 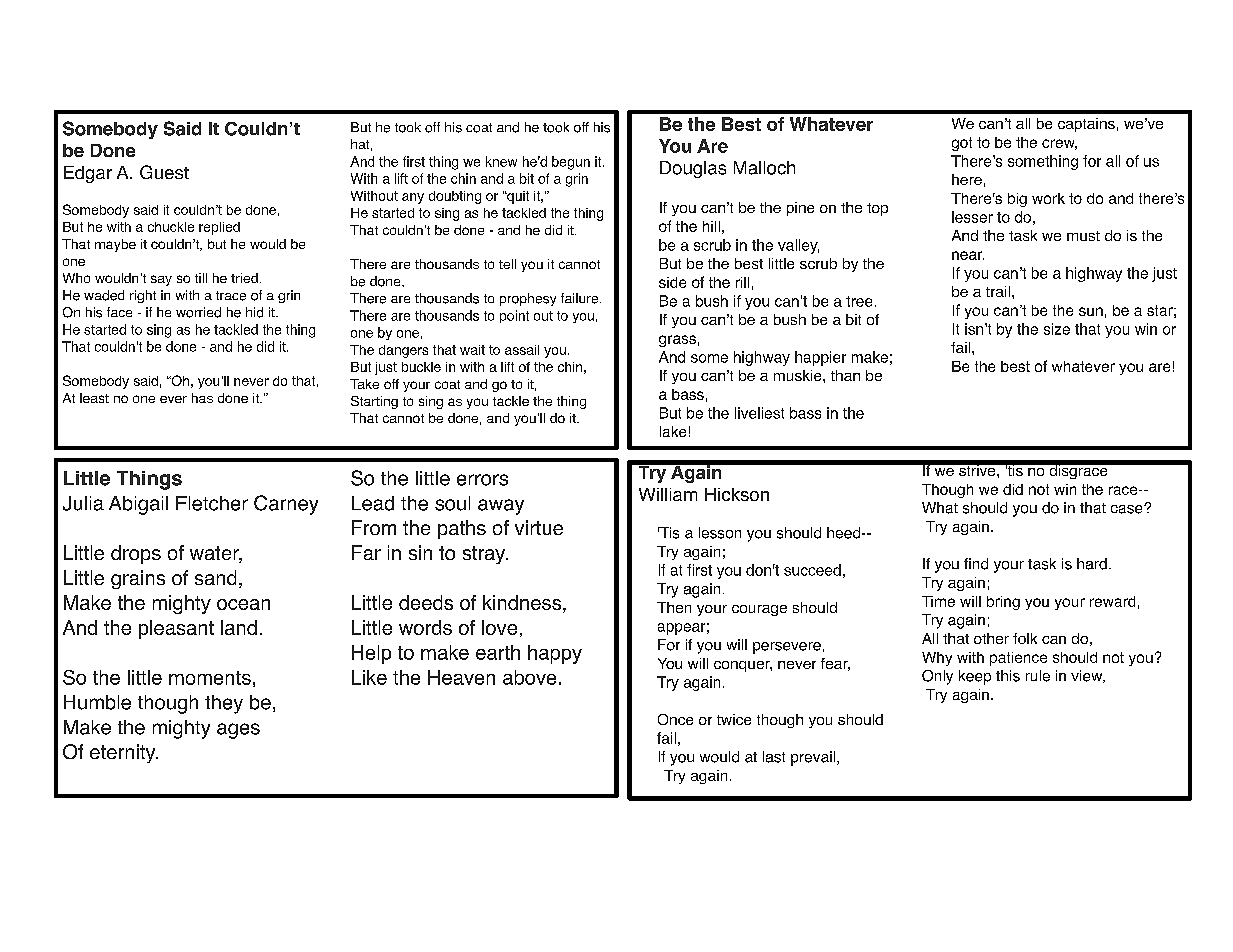 What do you see at coordinates (962, 144) in the screenshot?
I see `got` at bounding box center [962, 144].
